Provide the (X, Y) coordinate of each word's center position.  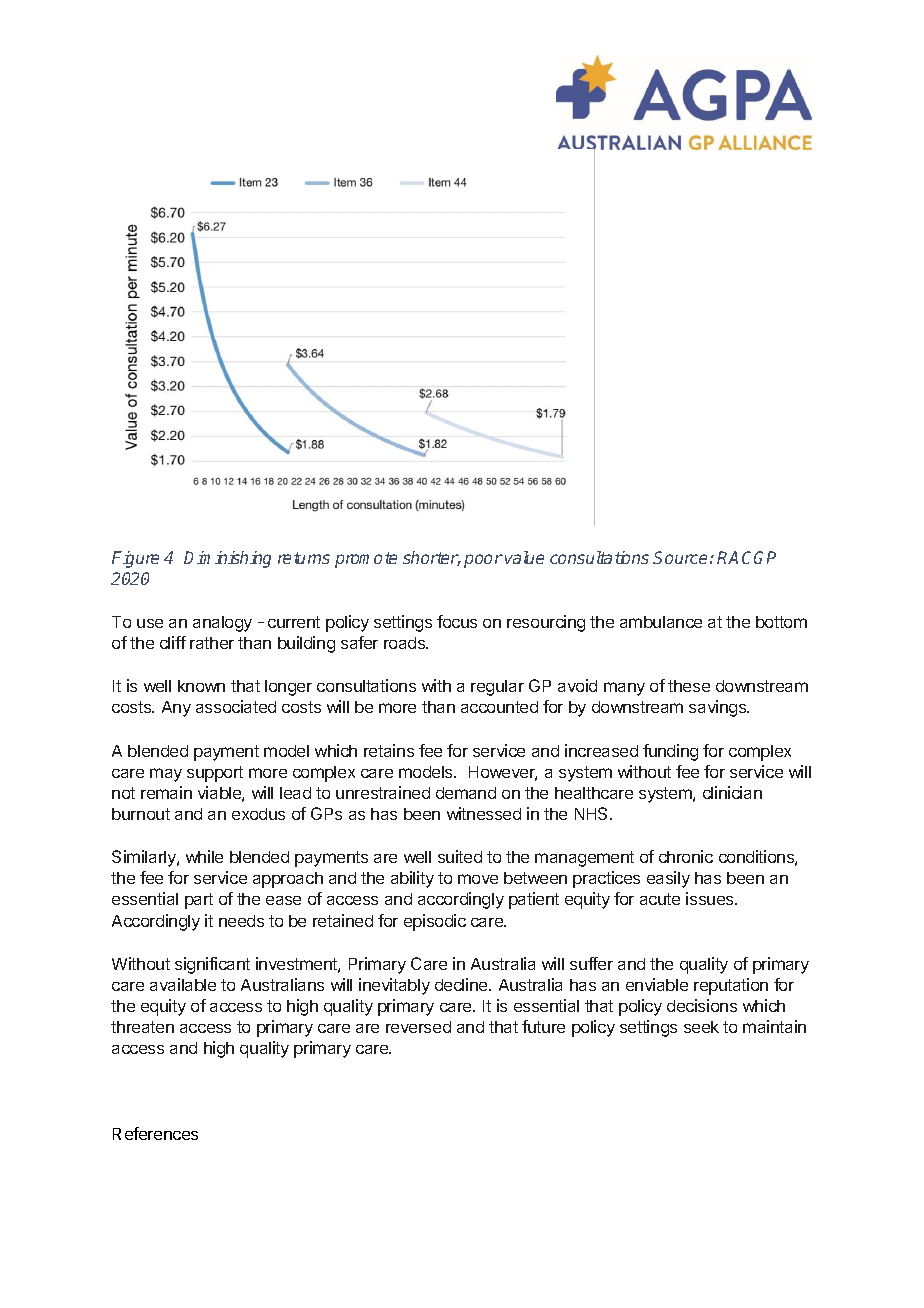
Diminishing (227, 559)
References (155, 1133)
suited (460, 856)
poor (483, 561)
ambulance (661, 622)
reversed (418, 1027)
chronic (686, 856)
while (204, 856)
